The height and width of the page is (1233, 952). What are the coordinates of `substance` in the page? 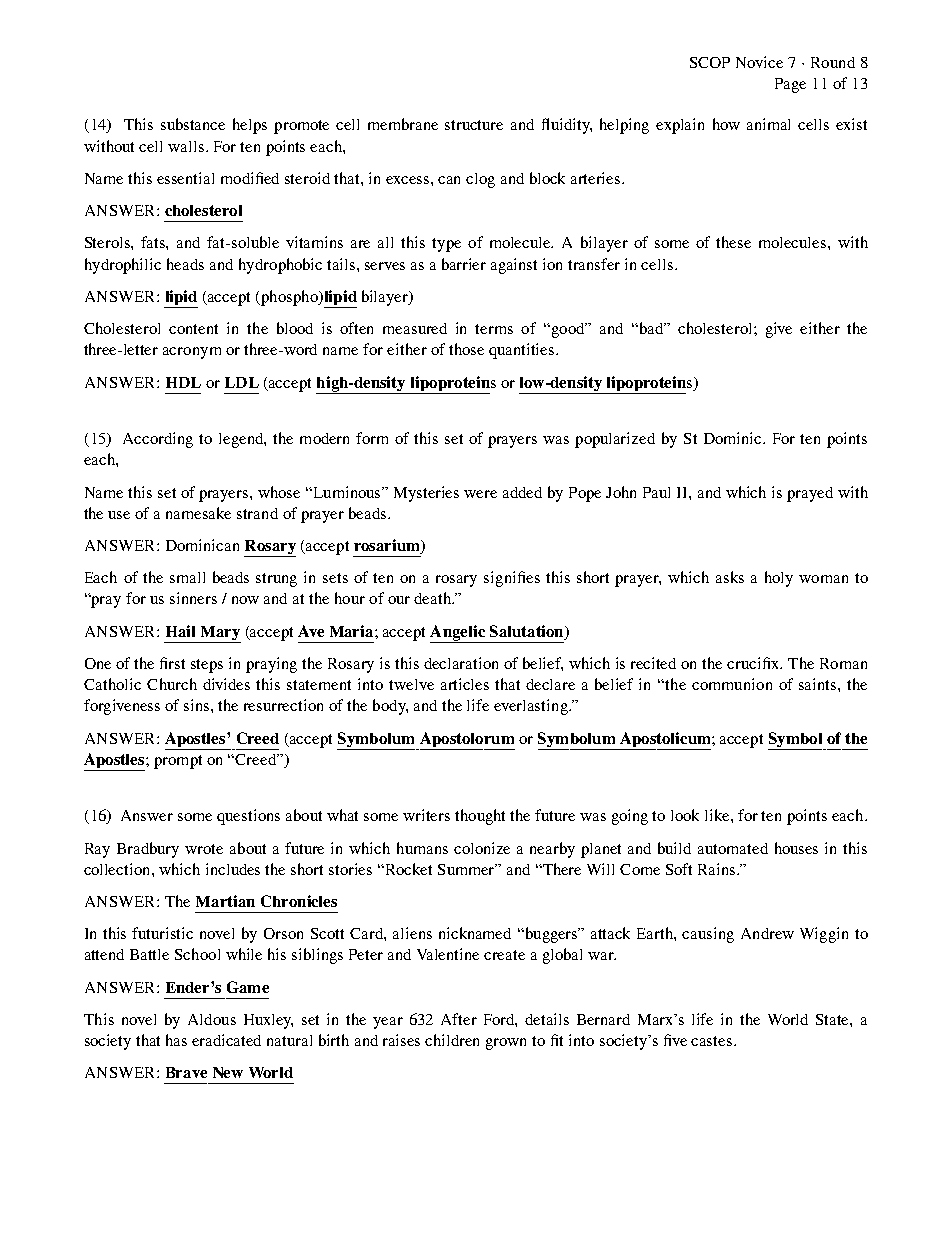 It's located at (193, 124).
